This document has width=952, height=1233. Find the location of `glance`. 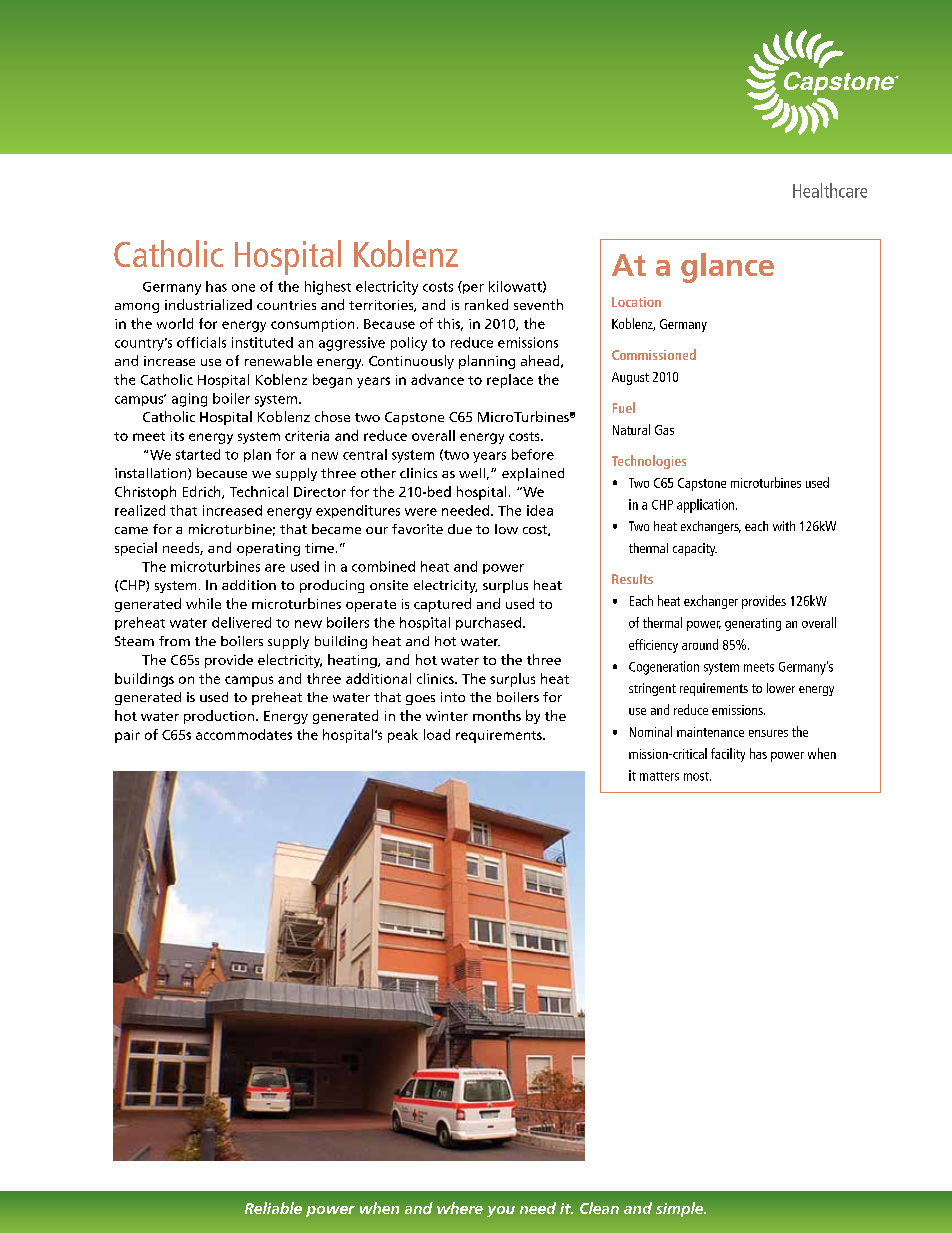

glance is located at coordinates (727, 268).
